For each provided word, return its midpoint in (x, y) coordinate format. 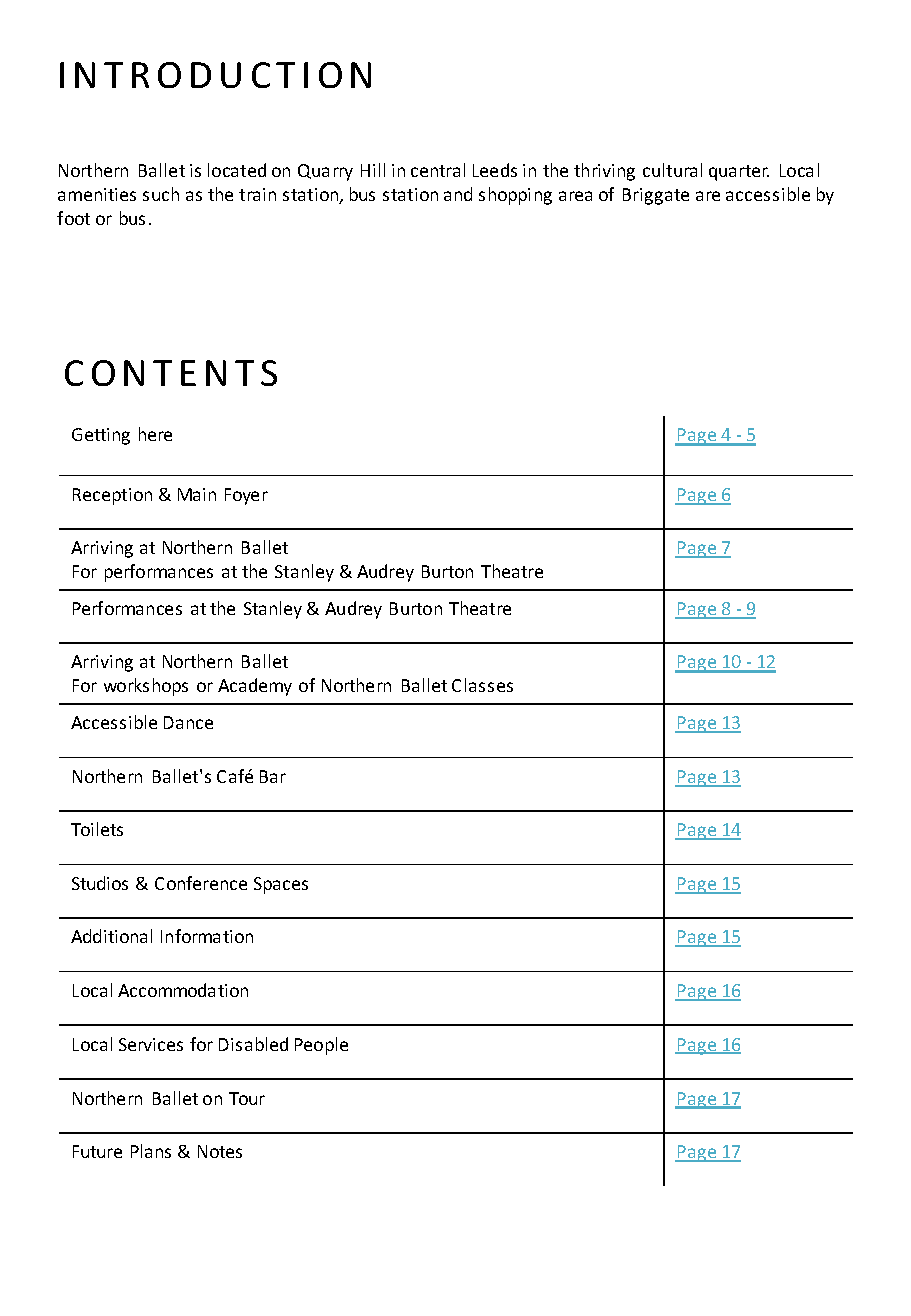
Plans (151, 1151)
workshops (146, 687)
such (161, 194)
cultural (672, 170)
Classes (482, 685)
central (438, 170)
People (321, 1046)
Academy (255, 687)
